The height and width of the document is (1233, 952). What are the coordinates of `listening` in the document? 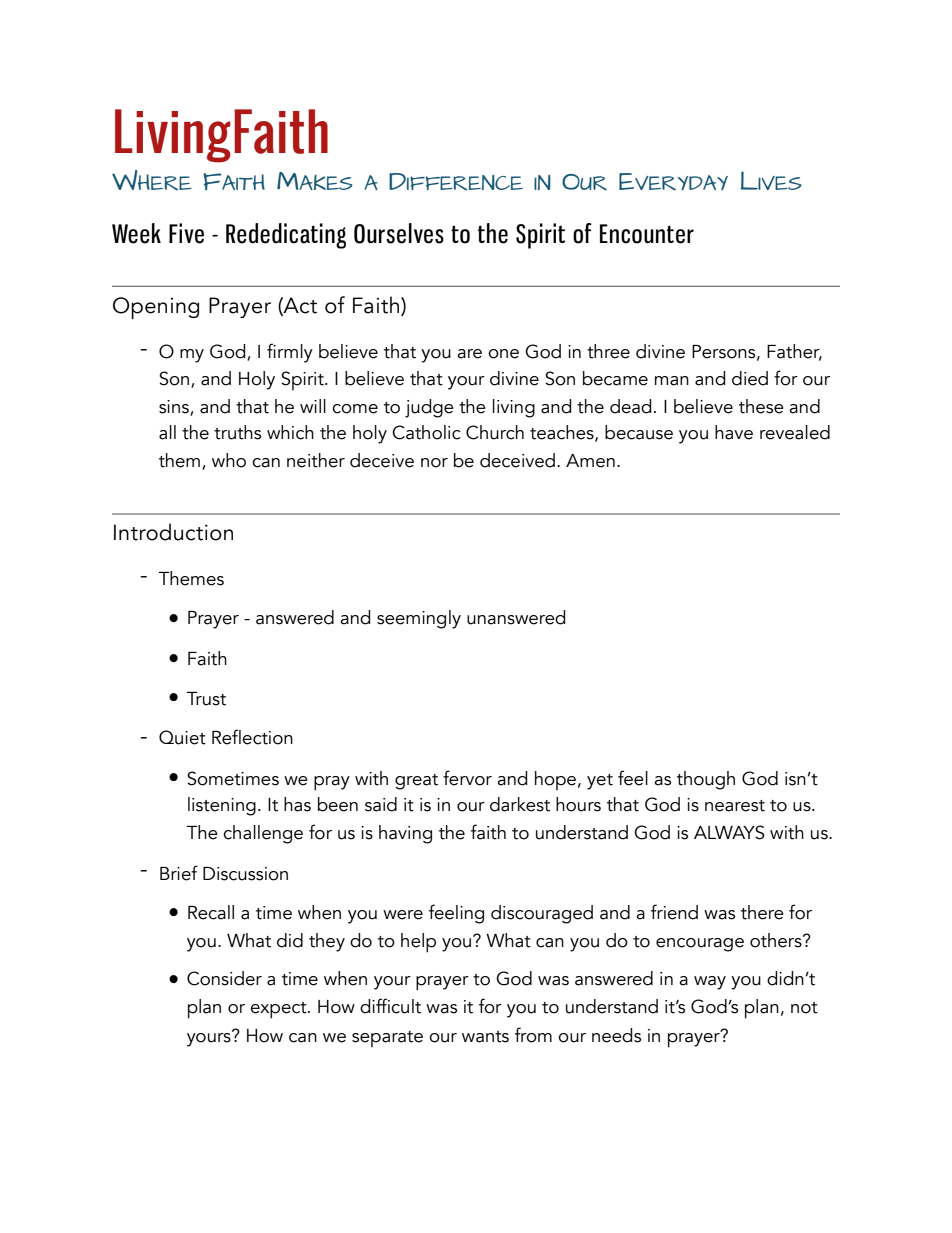 It's located at (222, 806).
